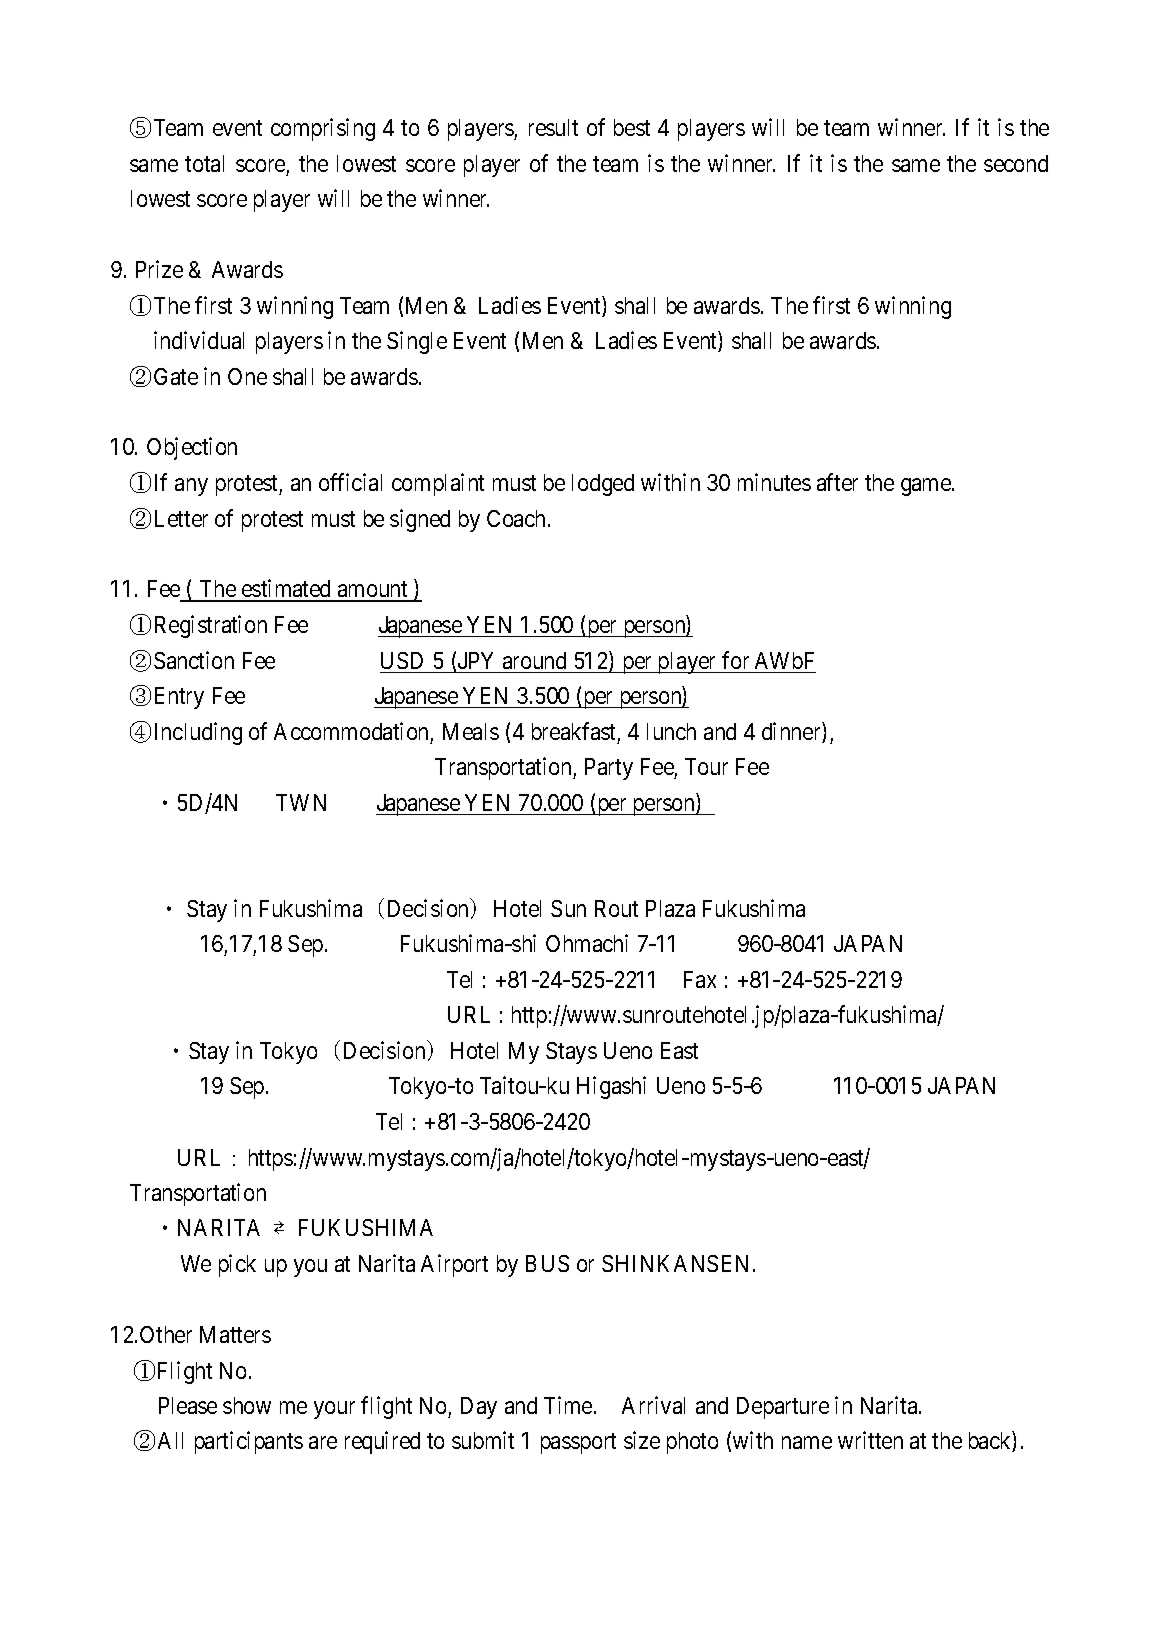  I want to click on Fax, so click(700, 979).
